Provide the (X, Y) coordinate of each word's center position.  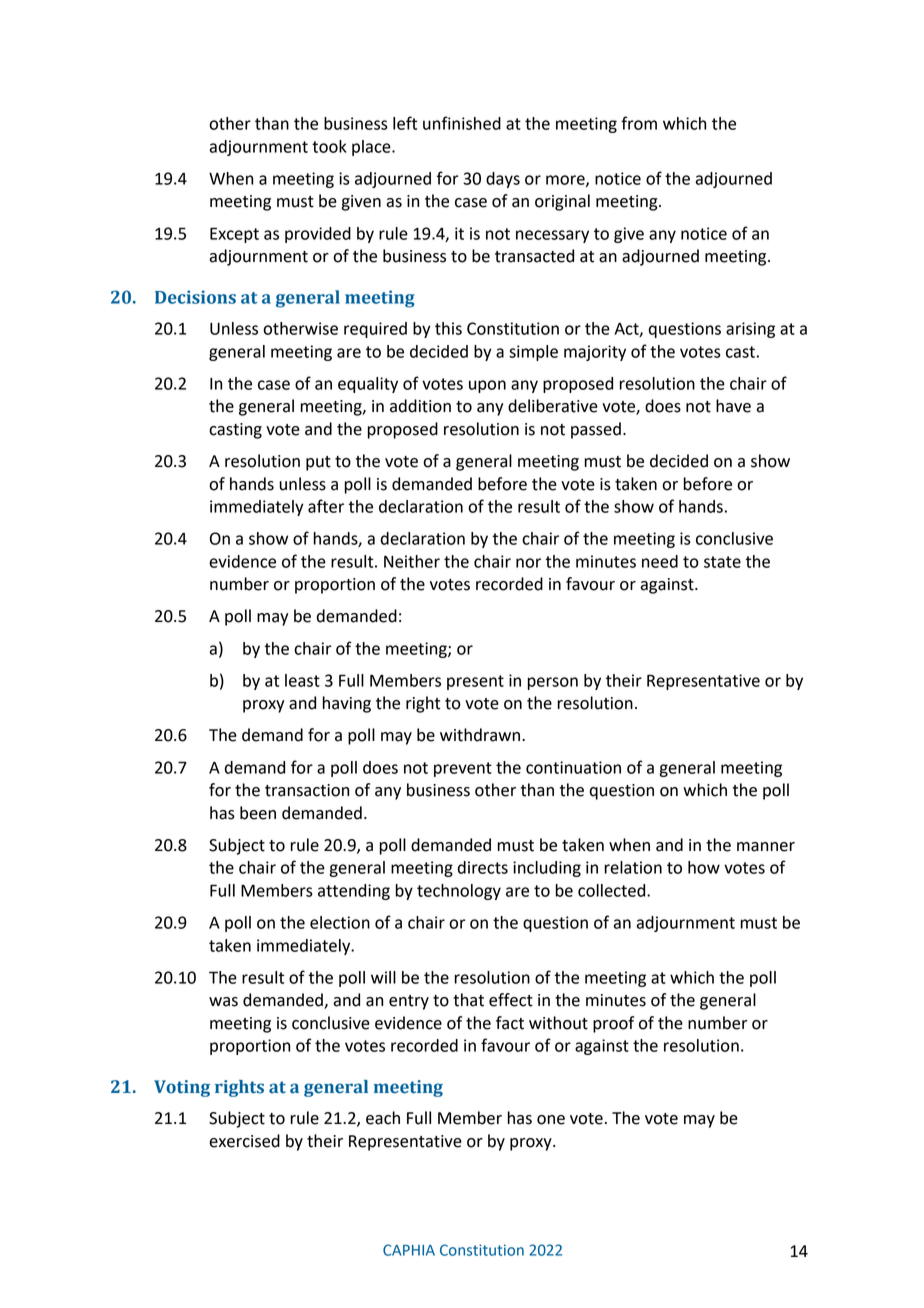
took (329, 146)
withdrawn (481, 735)
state (722, 562)
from (639, 123)
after (326, 506)
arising (750, 330)
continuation (573, 767)
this (448, 328)
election (340, 922)
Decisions (195, 297)
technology (459, 892)
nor (528, 563)
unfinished (462, 123)
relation (633, 867)
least (302, 680)
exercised (244, 1141)
